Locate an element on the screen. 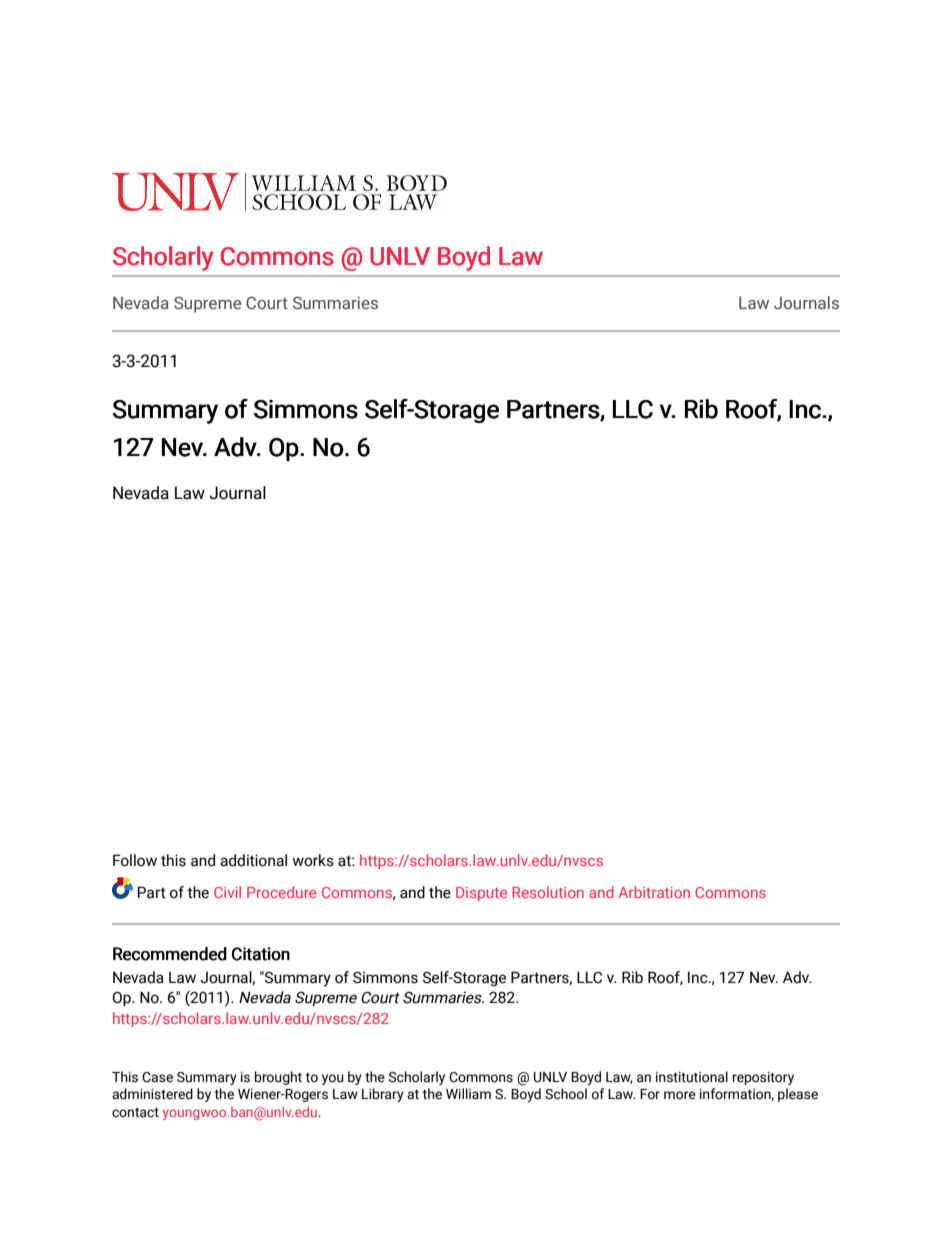  Arbitration is located at coordinates (654, 892).
